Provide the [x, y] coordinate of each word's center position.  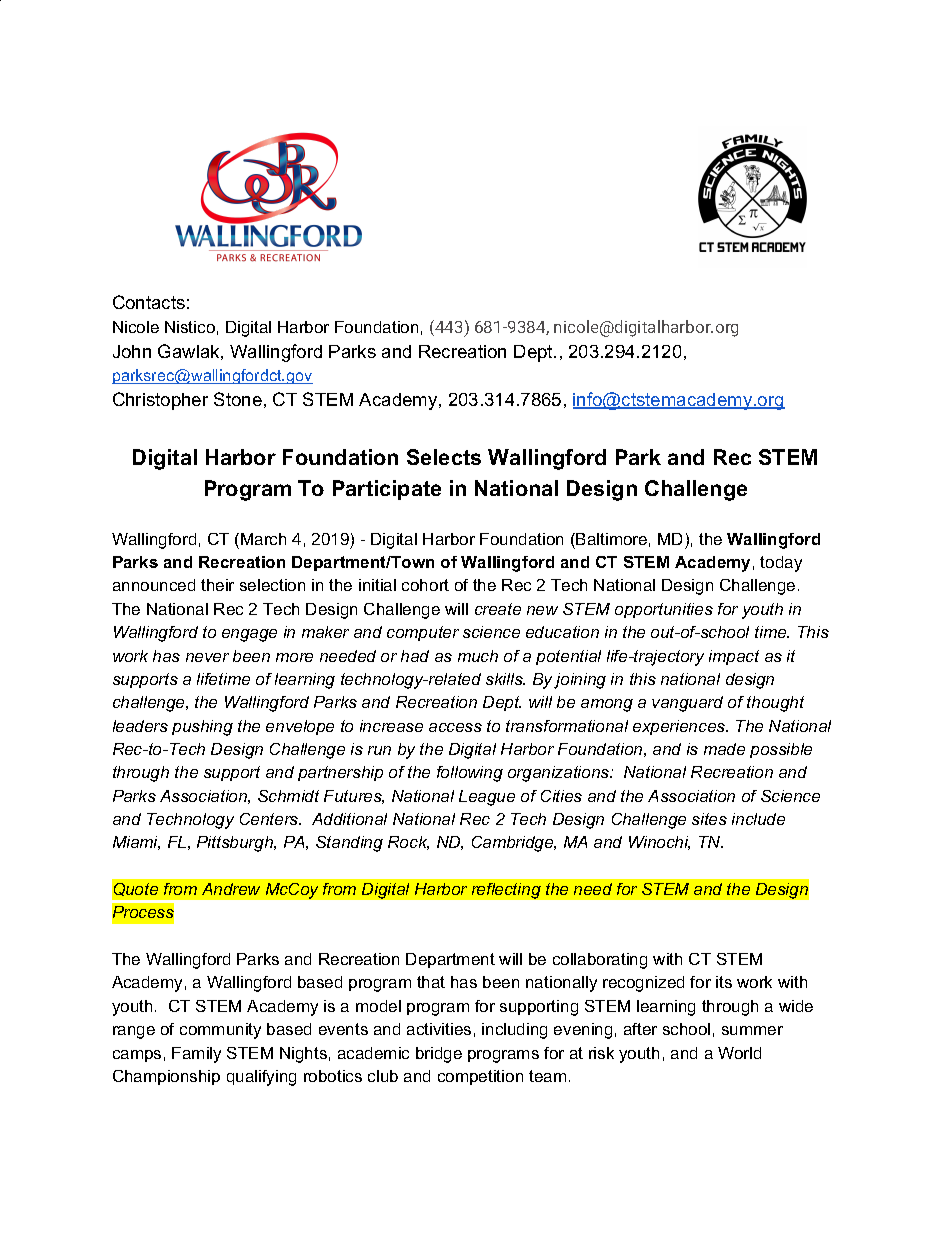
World [739, 1053]
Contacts [149, 302]
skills [505, 679]
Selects [444, 457]
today [781, 564]
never [207, 657]
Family [196, 1055]
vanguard [687, 704]
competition [480, 1077]
